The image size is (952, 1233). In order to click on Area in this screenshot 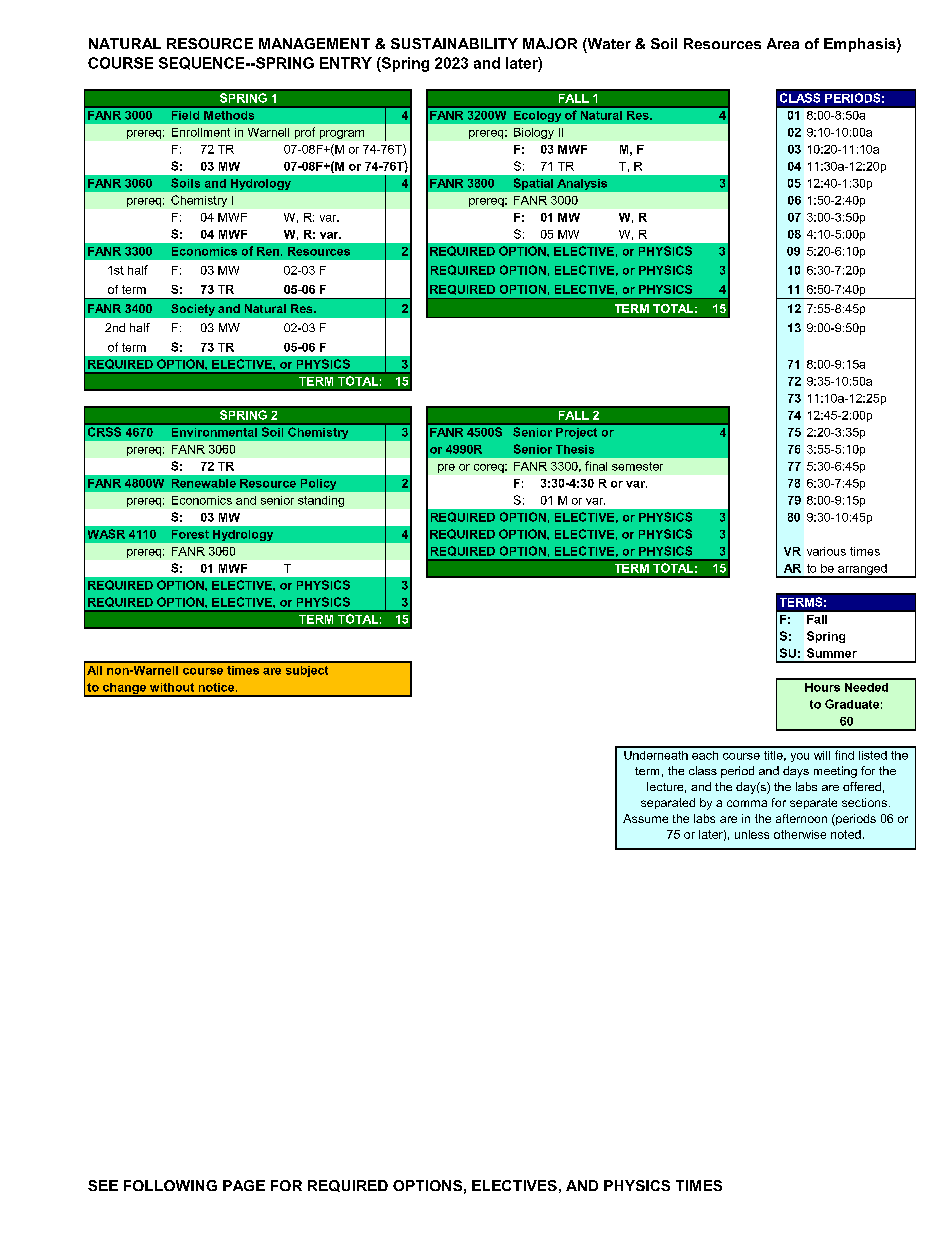, I will do `click(783, 43)`.
